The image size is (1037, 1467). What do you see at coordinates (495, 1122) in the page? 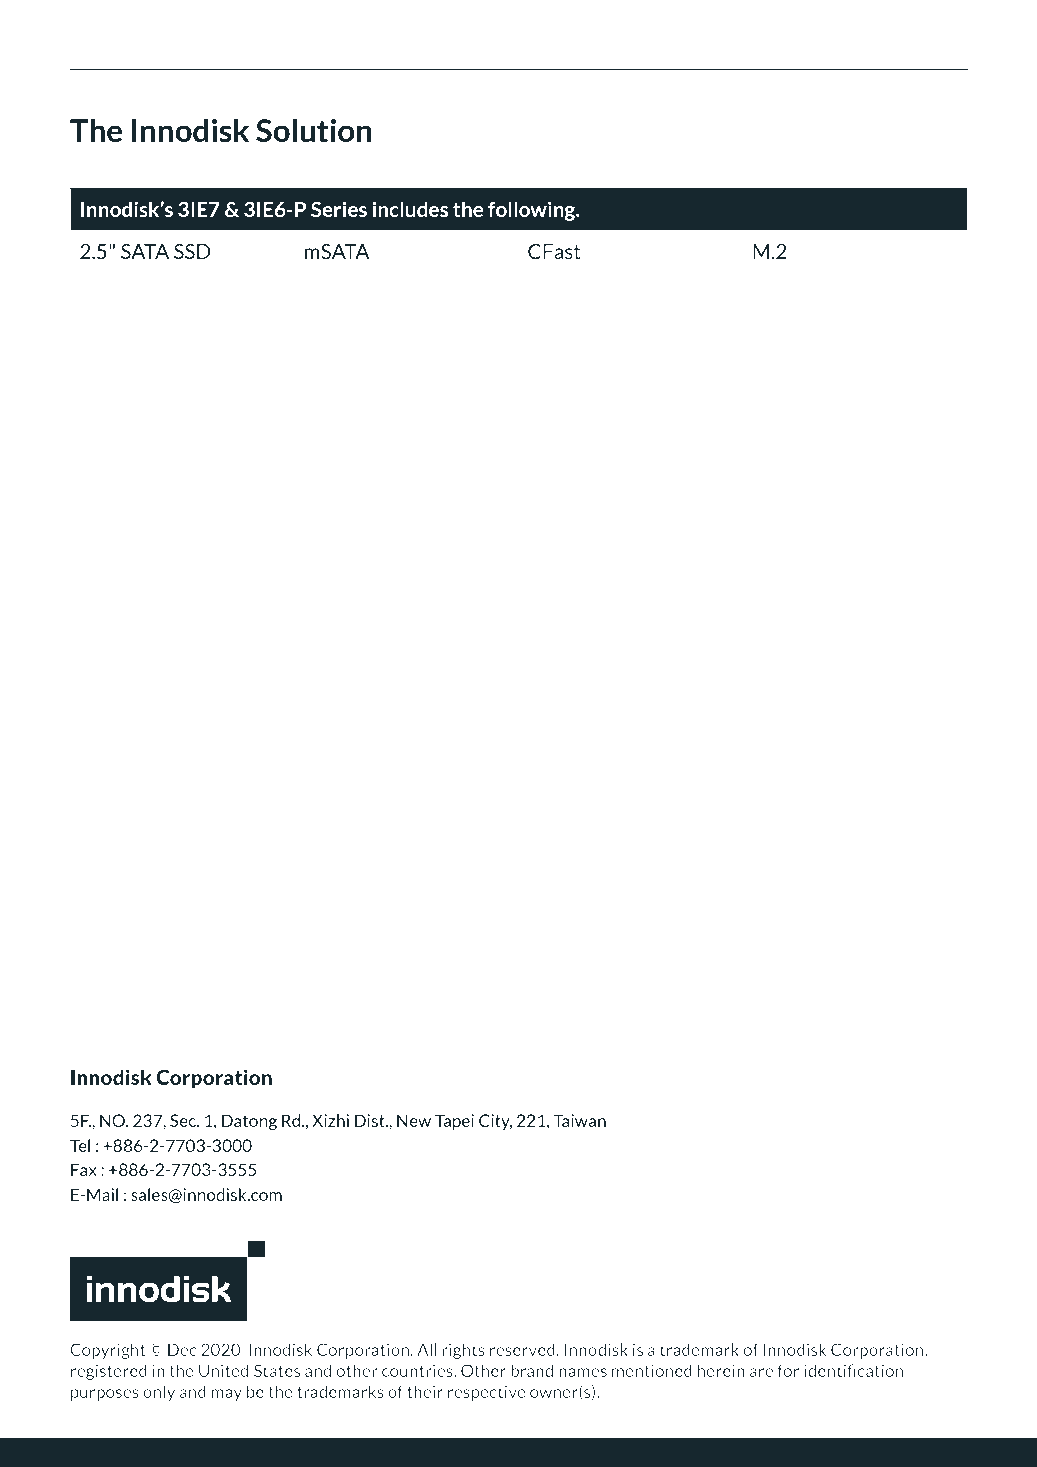
I see `City` at bounding box center [495, 1122].
